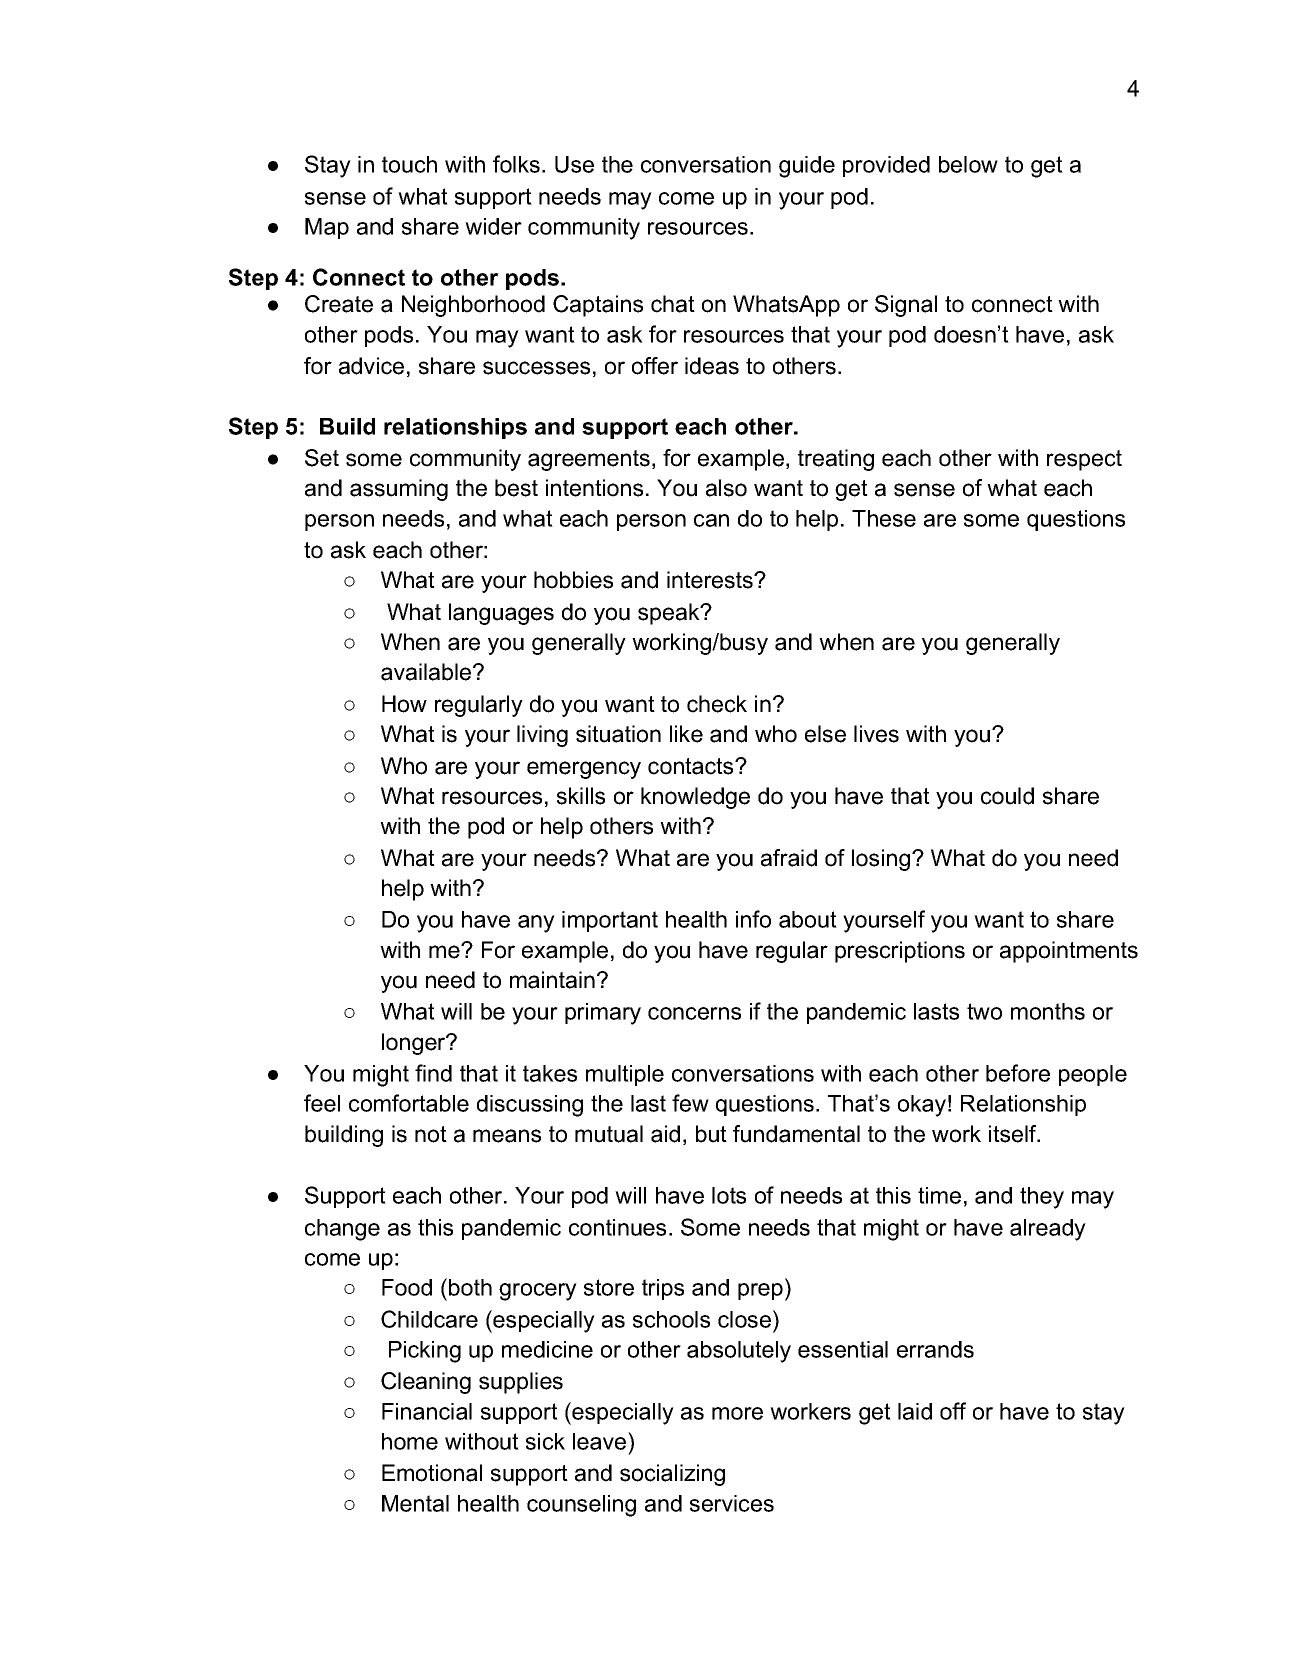 The height and width of the document is (1675, 1294). Describe the element at coordinates (404, 704) in the document. I see `How` at that location.
